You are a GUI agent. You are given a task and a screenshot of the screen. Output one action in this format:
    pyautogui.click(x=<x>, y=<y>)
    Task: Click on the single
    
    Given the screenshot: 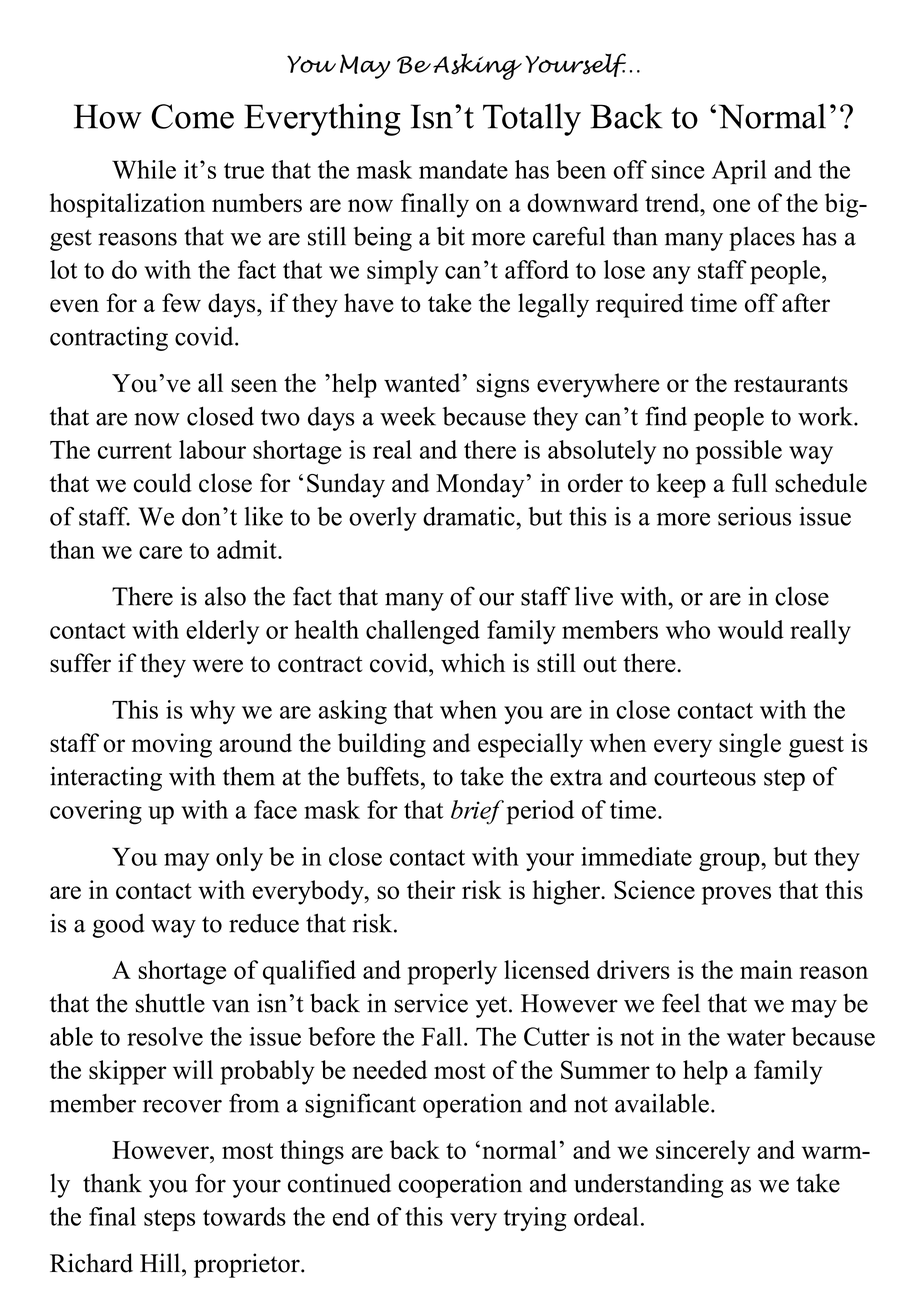 What is the action you would take?
    pyautogui.click(x=750, y=745)
